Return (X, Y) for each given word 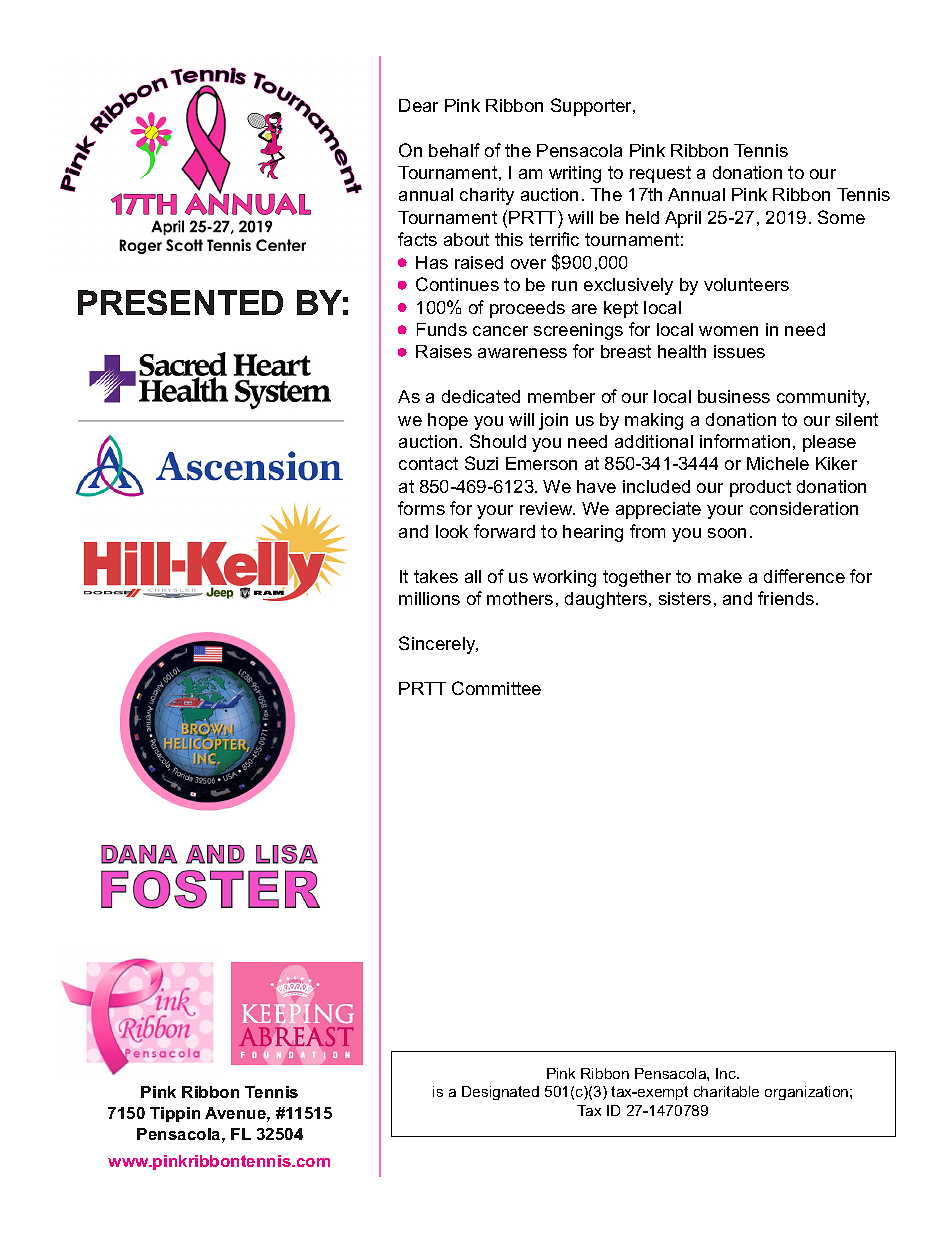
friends (786, 598)
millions (429, 598)
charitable (726, 1091)
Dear (418, 105)
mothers (520, 598)
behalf (454, 150)
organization (808, 1093)
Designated (500, 1093)
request (660, 174)
